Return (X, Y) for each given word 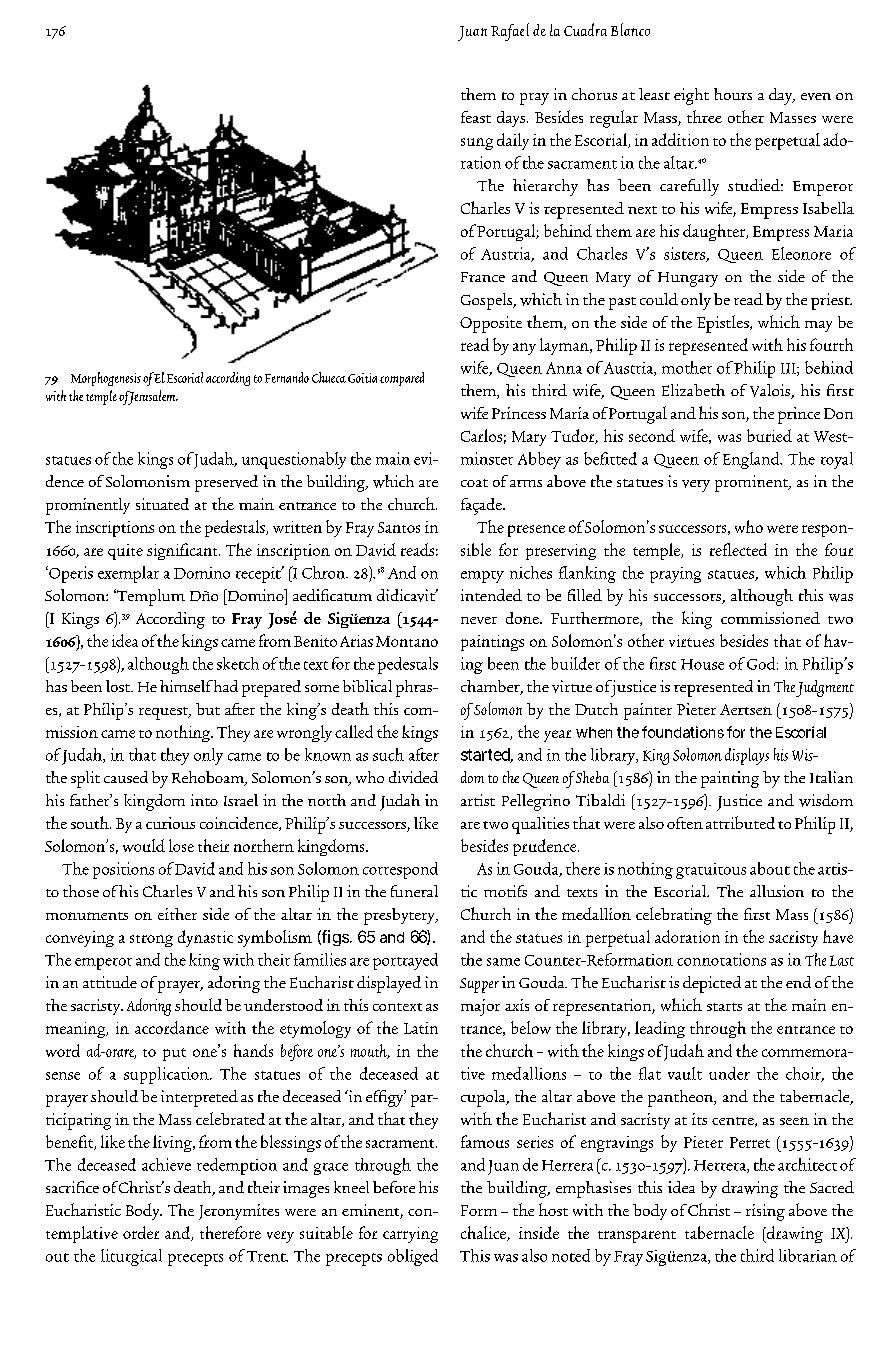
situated (162, 504)
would (144, 845)
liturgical (131, 1257)
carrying (410, 1235)
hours (733, 94)
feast (476, 117)
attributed (740, 822)
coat (474, 483)
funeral (414, 891)
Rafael (510, 32)
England (752, 460)
